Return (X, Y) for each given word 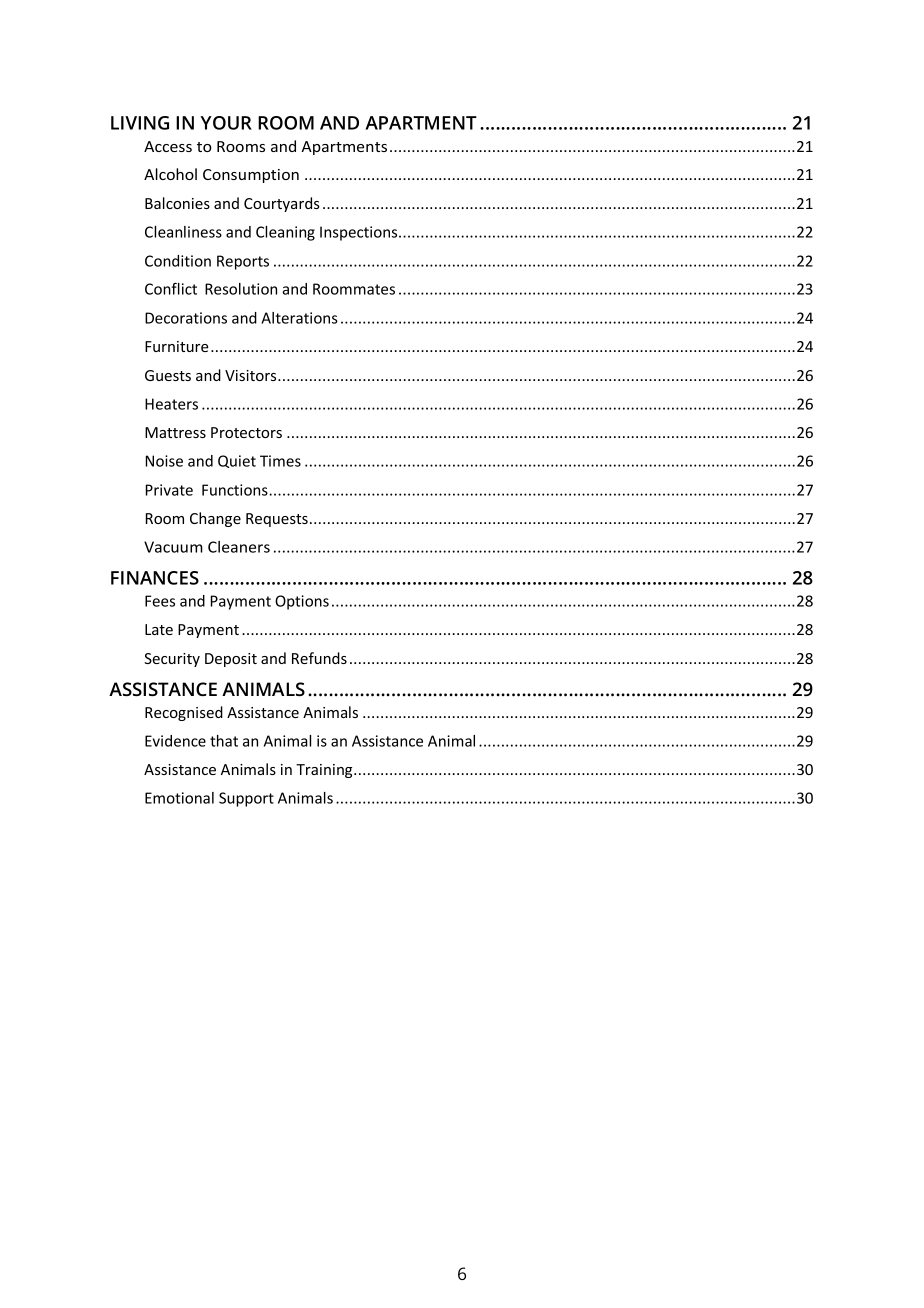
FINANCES (155, 578)
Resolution (241, 289)
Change (215, 519)
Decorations (186, 318)
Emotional (179, 798)
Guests (168, 375)
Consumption (251, 176)
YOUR (226, 123)
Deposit (231, 660)
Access (168, 146)
